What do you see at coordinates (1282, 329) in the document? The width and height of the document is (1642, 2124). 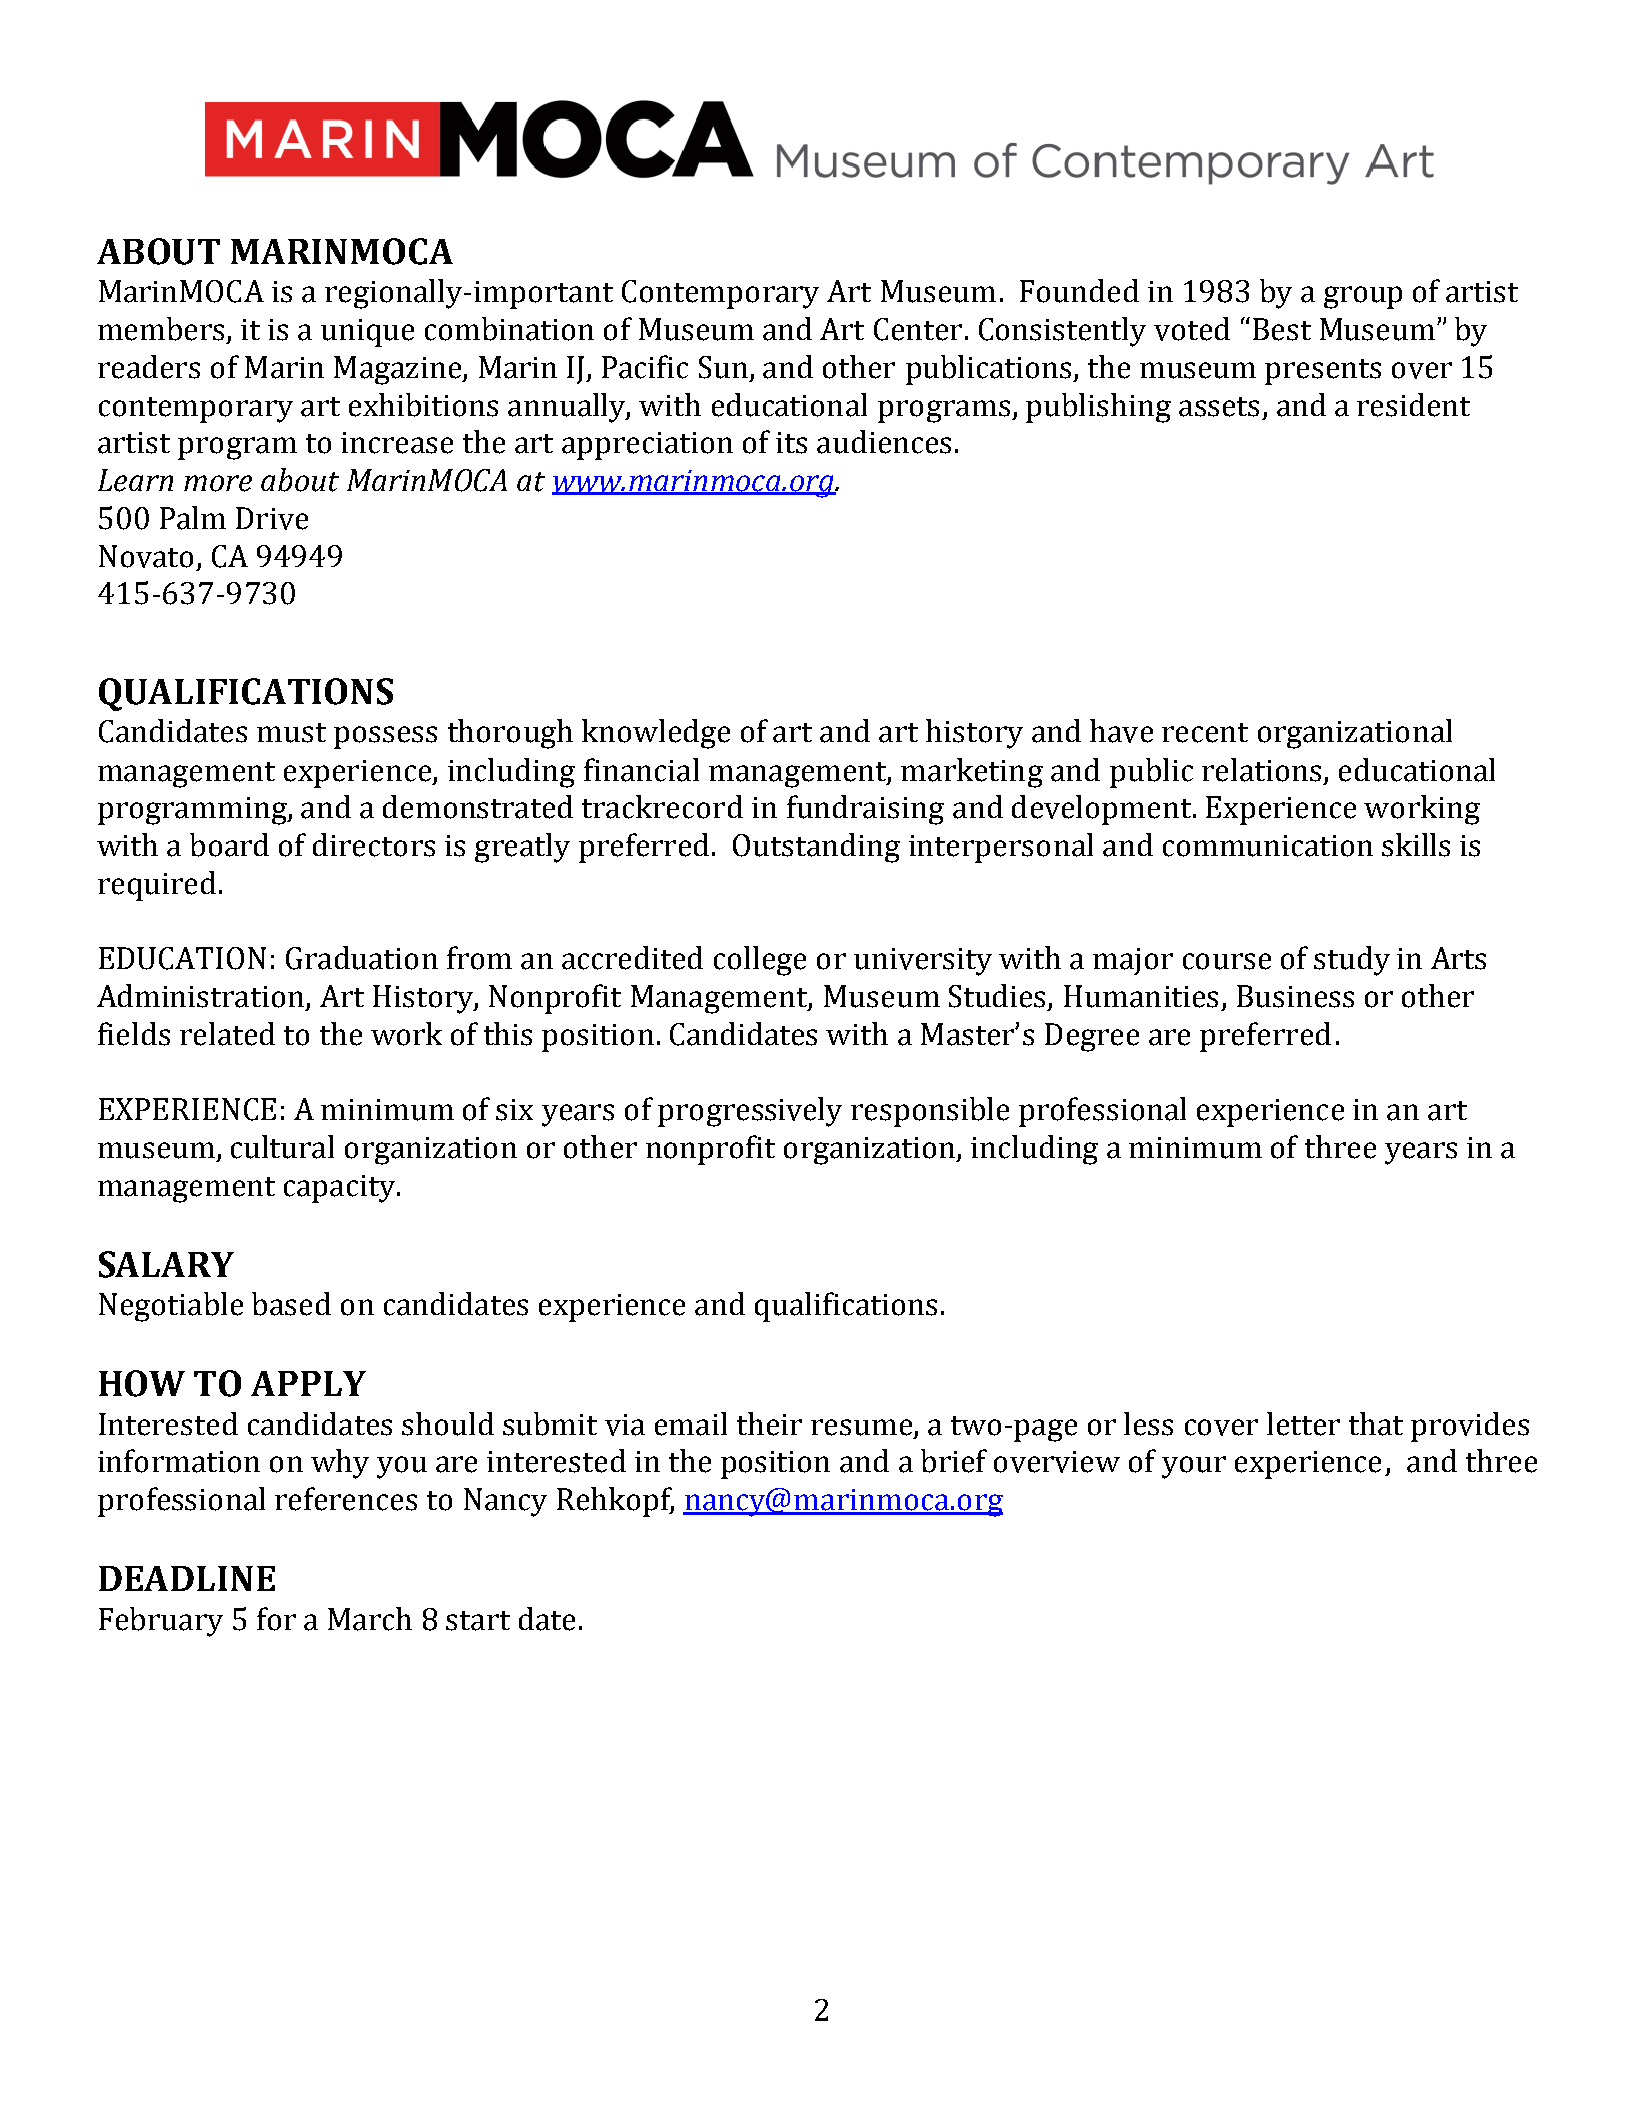 I see `Best` at bounding box center [1282, 329].
